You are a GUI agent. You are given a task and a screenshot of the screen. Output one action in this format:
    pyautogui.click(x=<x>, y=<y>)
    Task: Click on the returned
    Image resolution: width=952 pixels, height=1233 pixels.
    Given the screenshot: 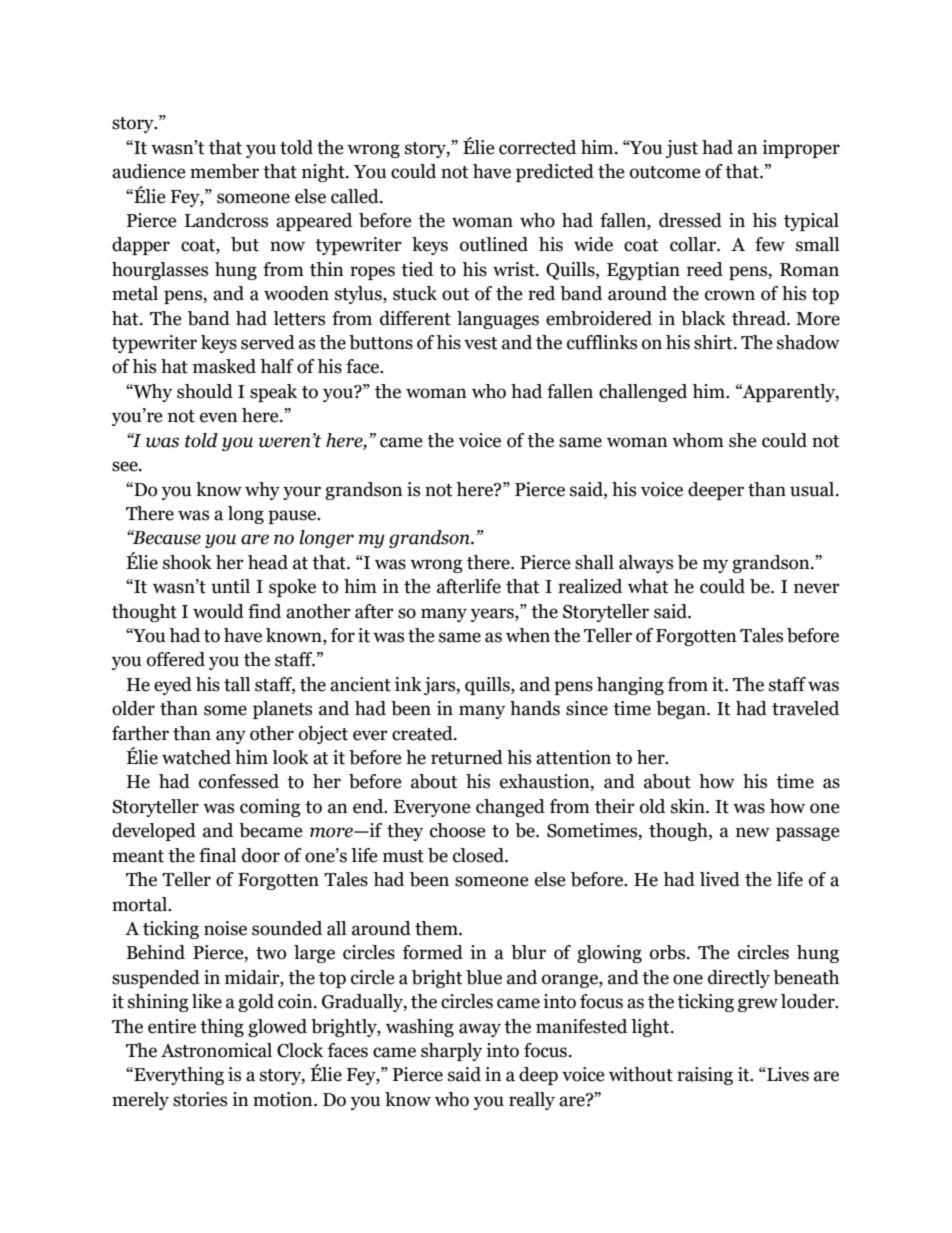 What is the action you would take?
    pyautogui.click(x=467, y=757)
